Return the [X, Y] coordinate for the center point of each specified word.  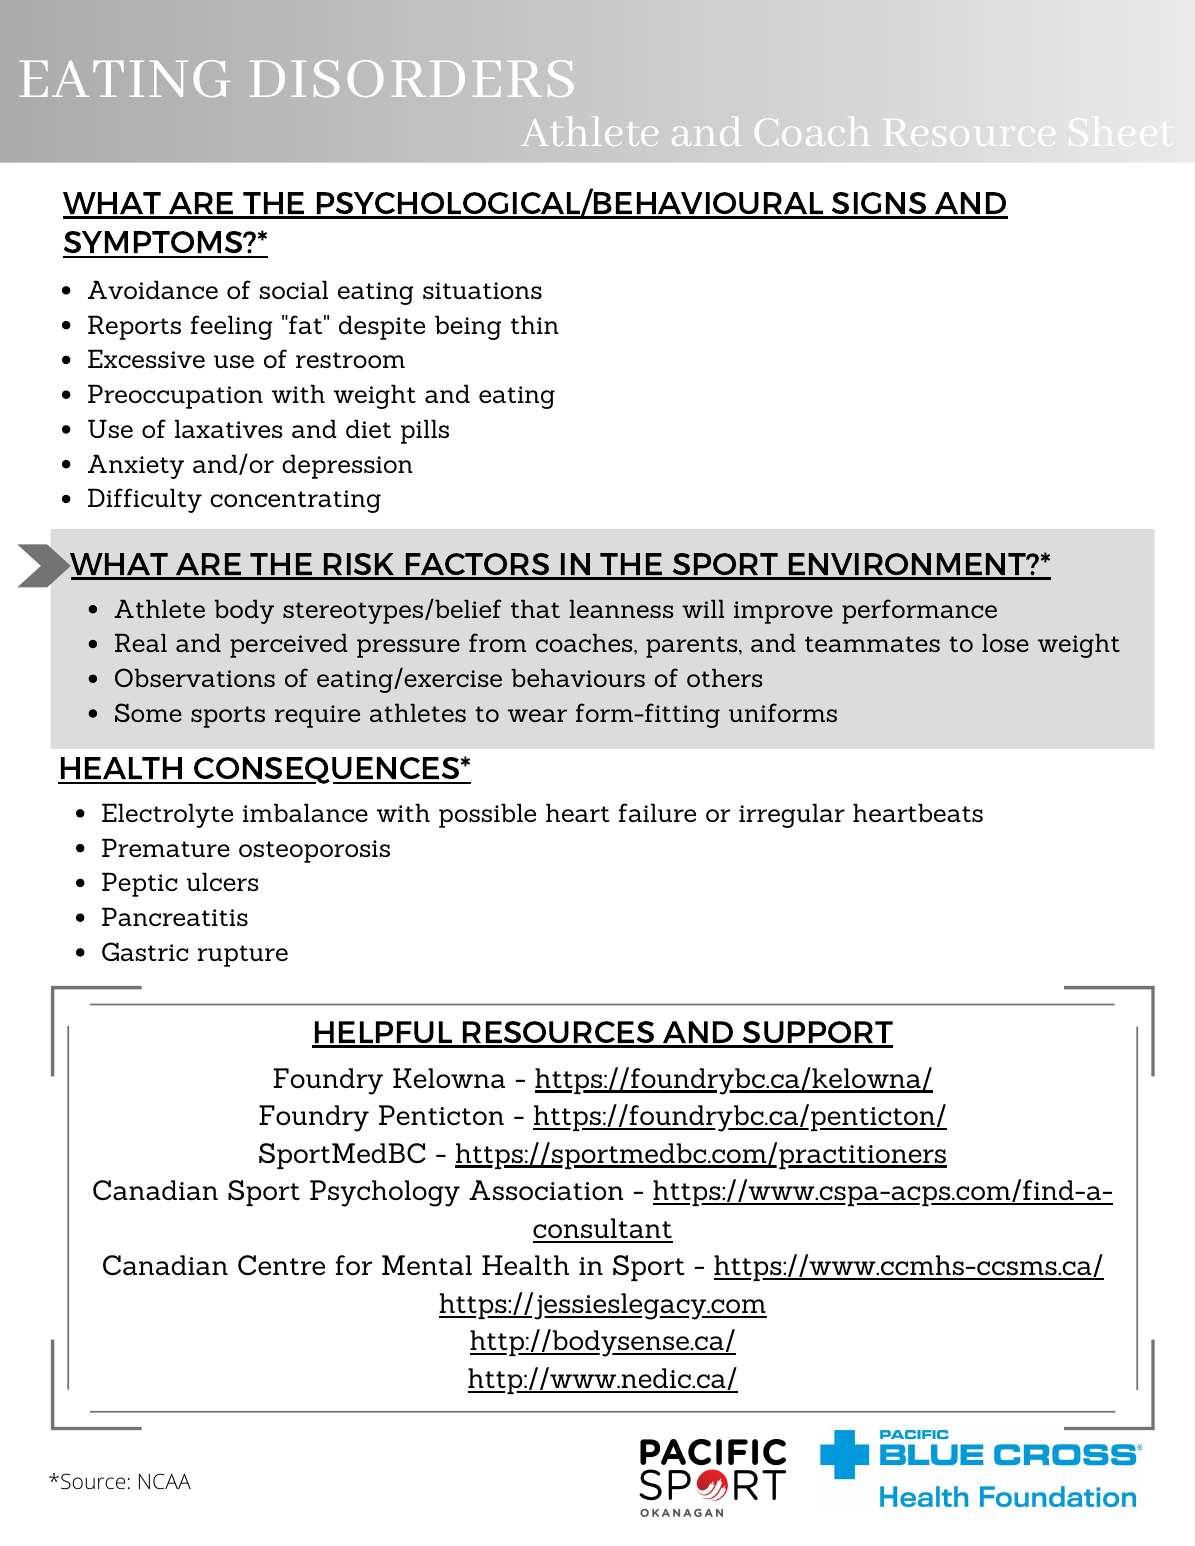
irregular [792, 815]
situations [482, 290]
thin [535, 324]
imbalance [305, 812]
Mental [427, 1265]
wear [537, 715]
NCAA [165, 1481]
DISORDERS [411, 78]
